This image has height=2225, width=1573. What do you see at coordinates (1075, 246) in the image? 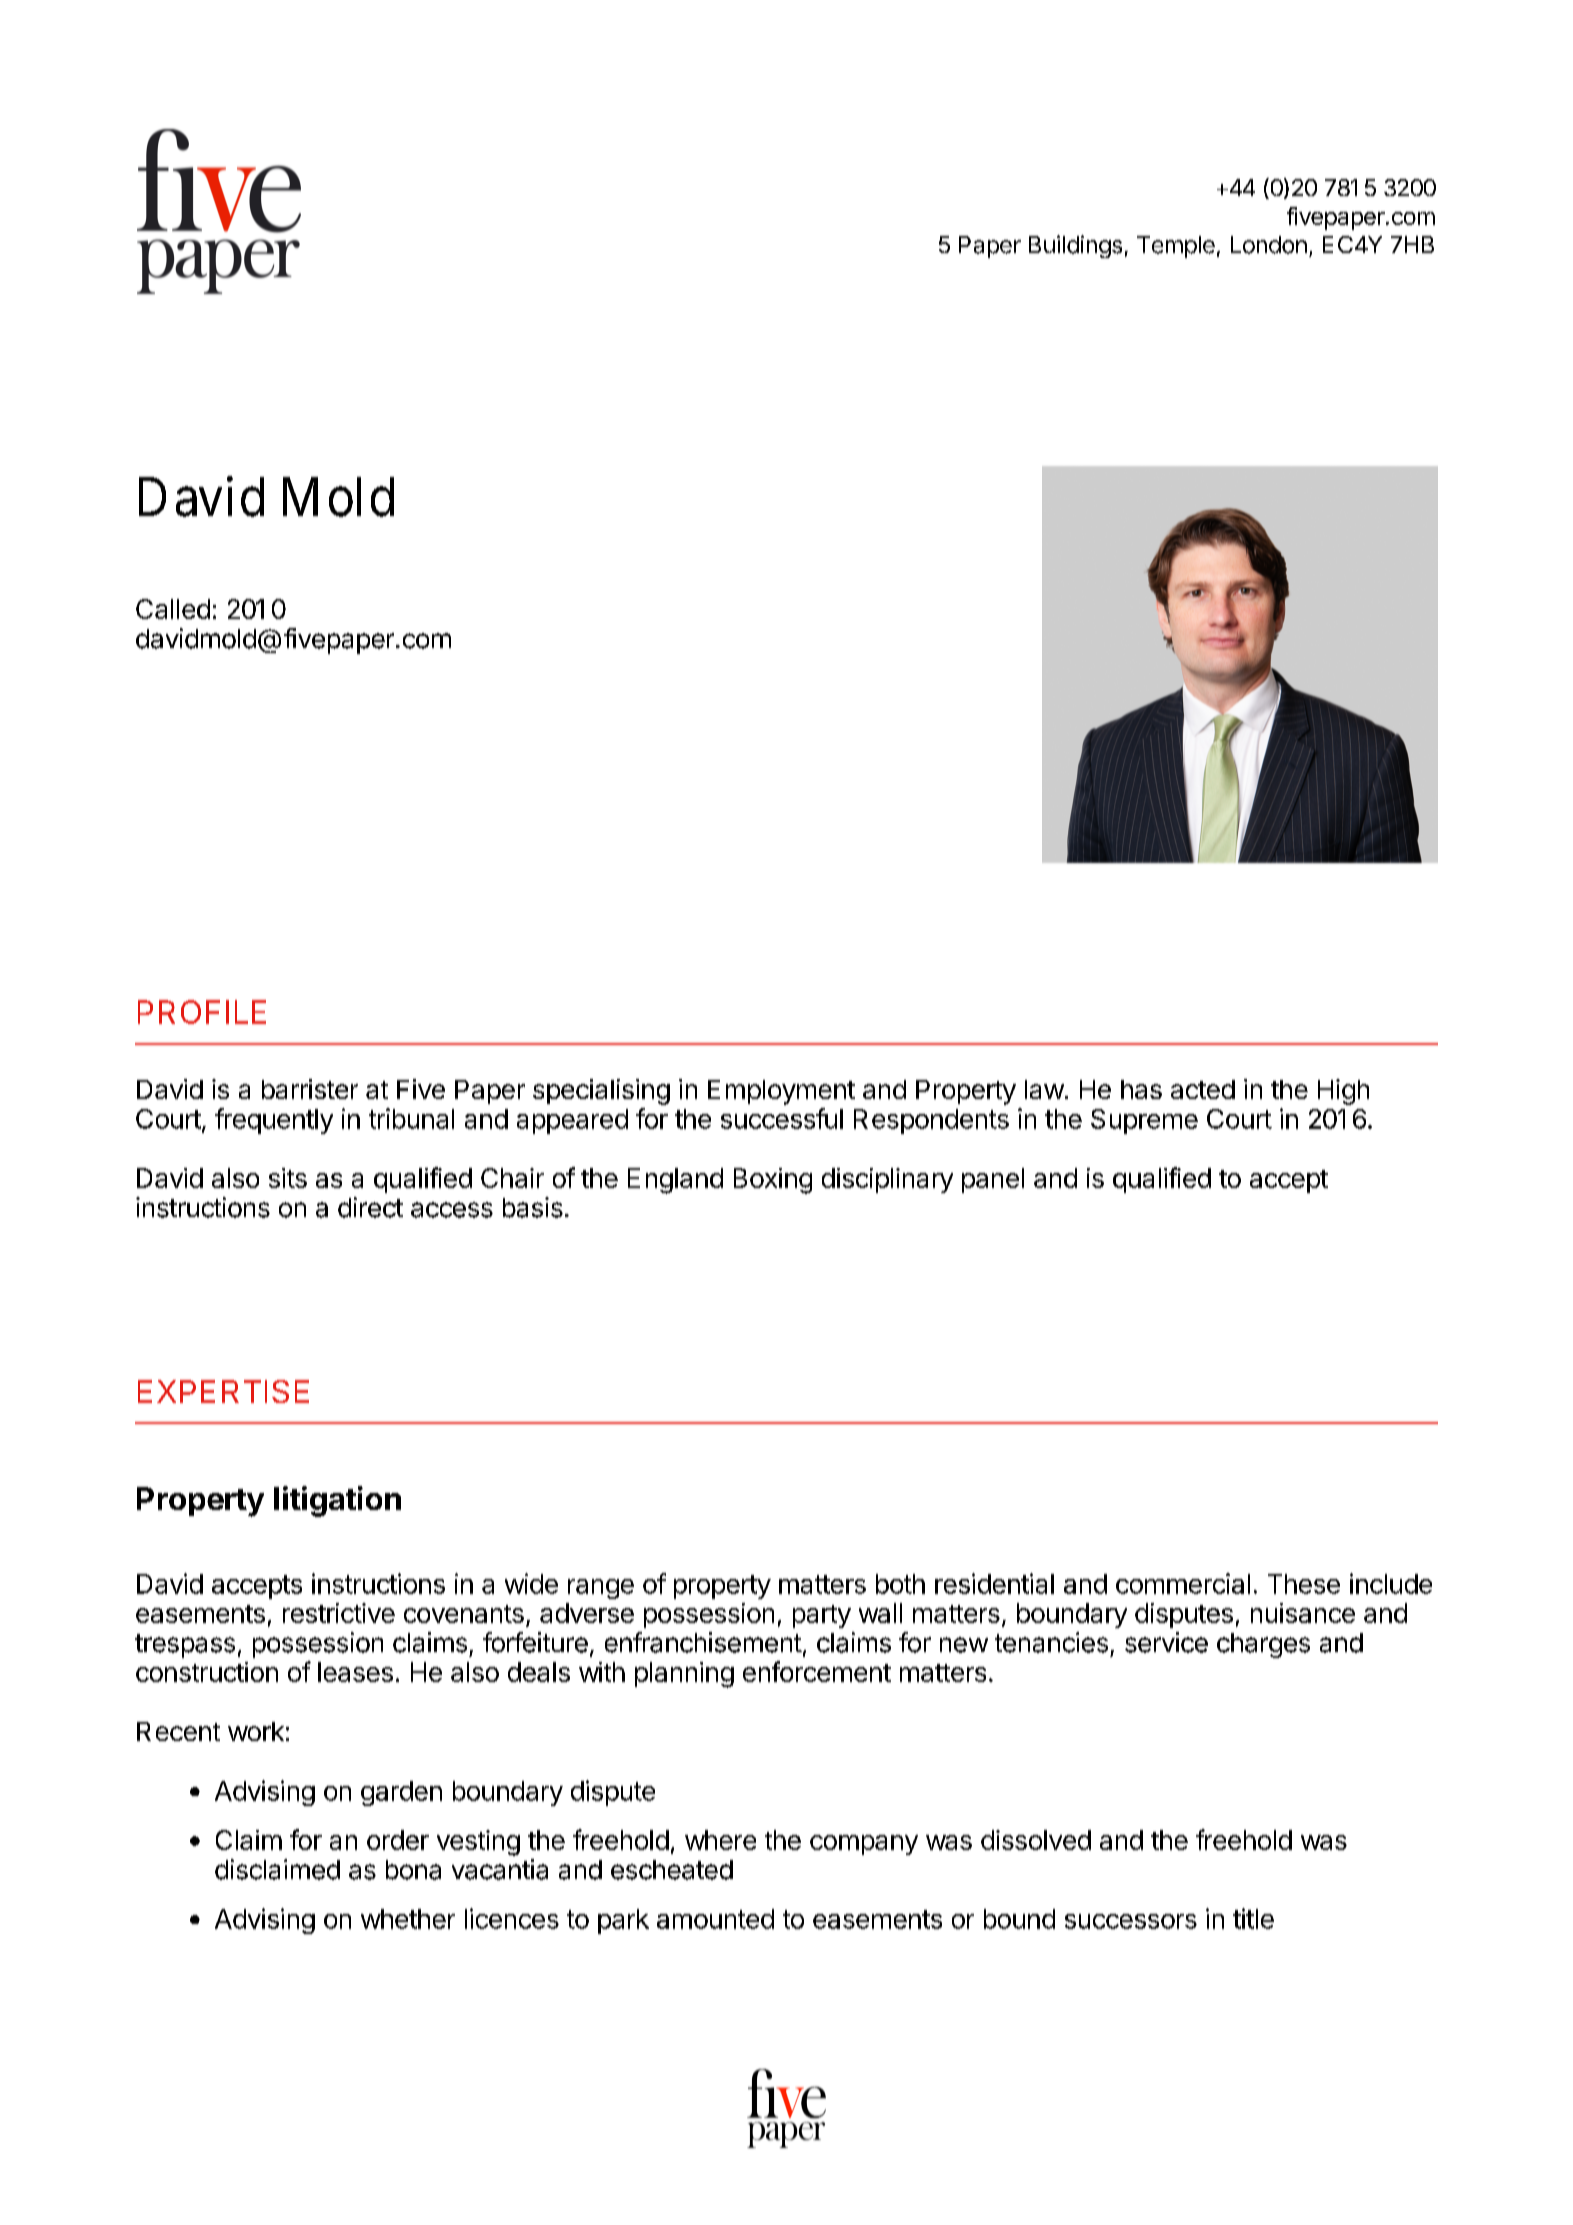
I see `Buildings` at bounding box center [1075, 246].
